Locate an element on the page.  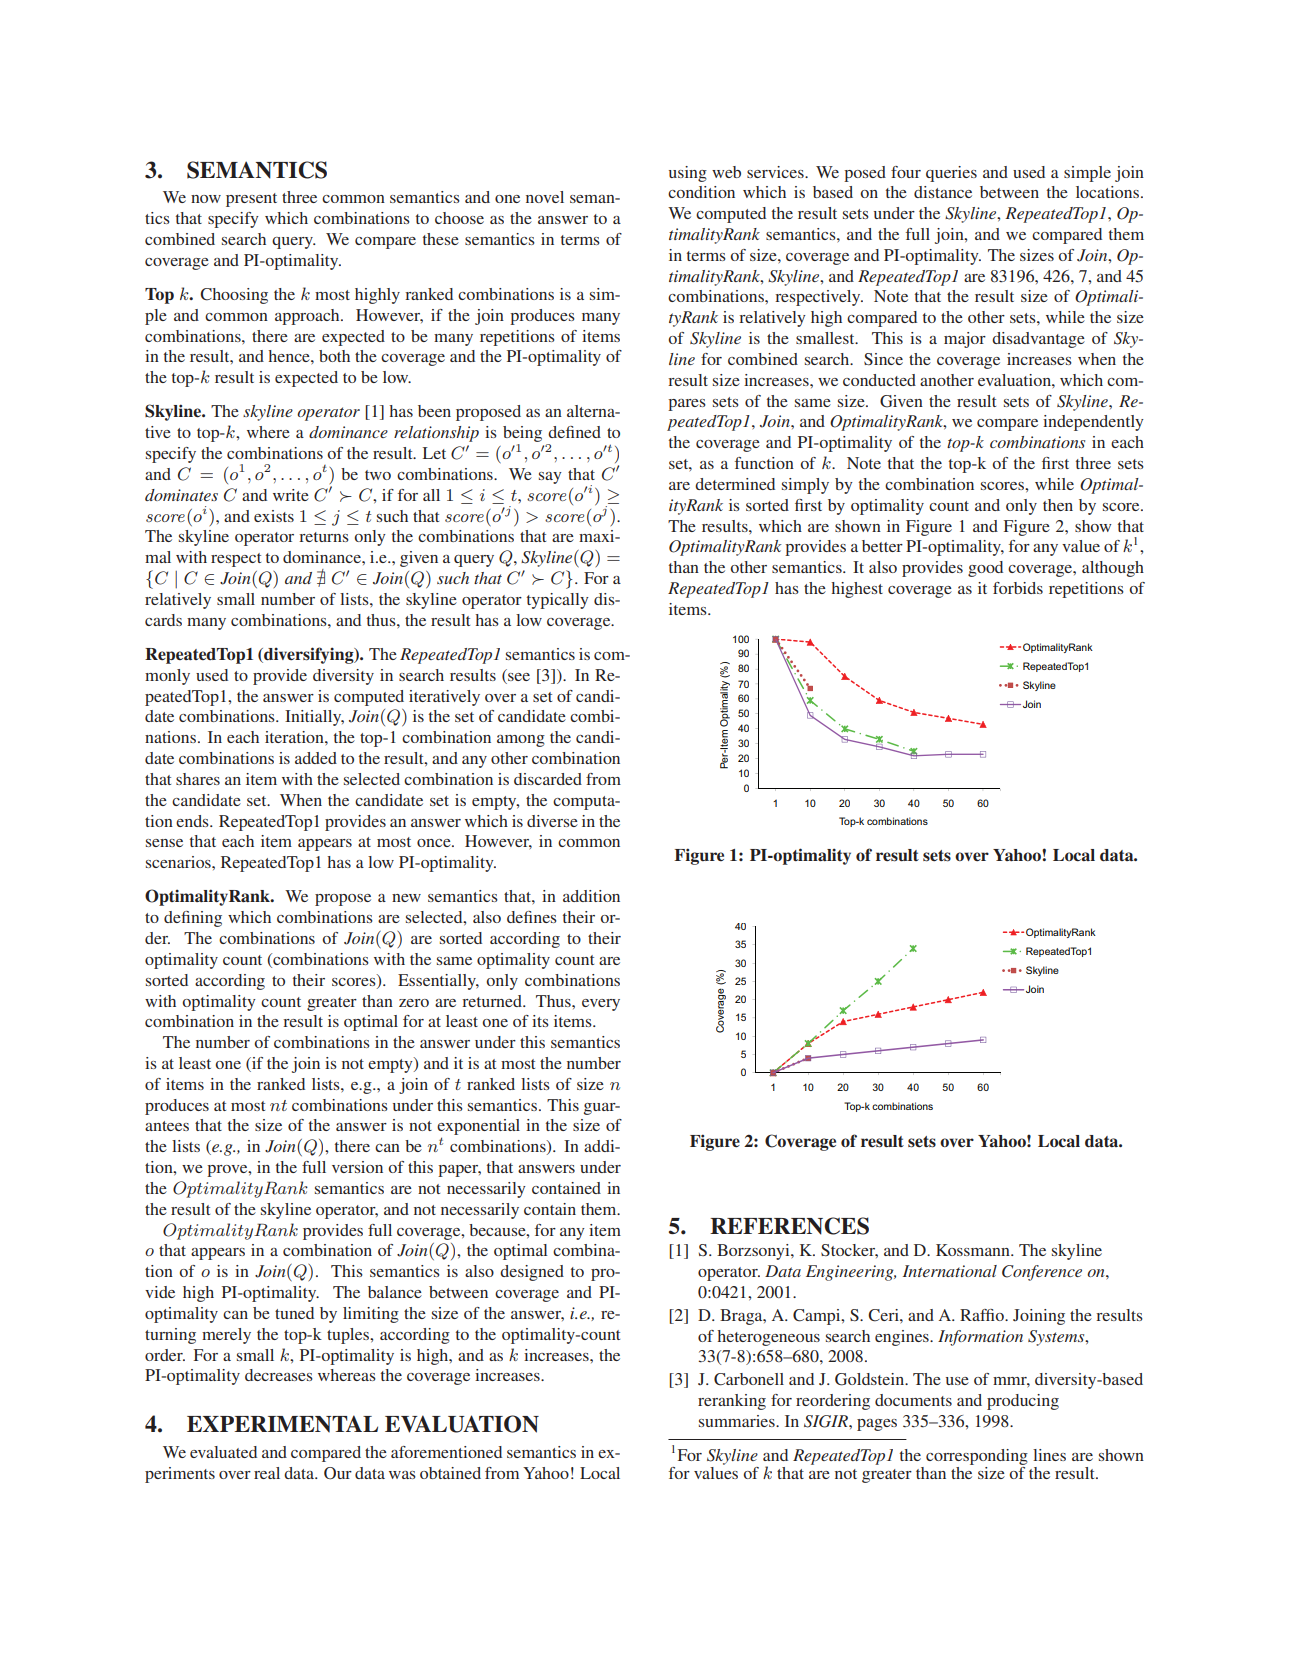
defined is located at coordinates (574, 432).
